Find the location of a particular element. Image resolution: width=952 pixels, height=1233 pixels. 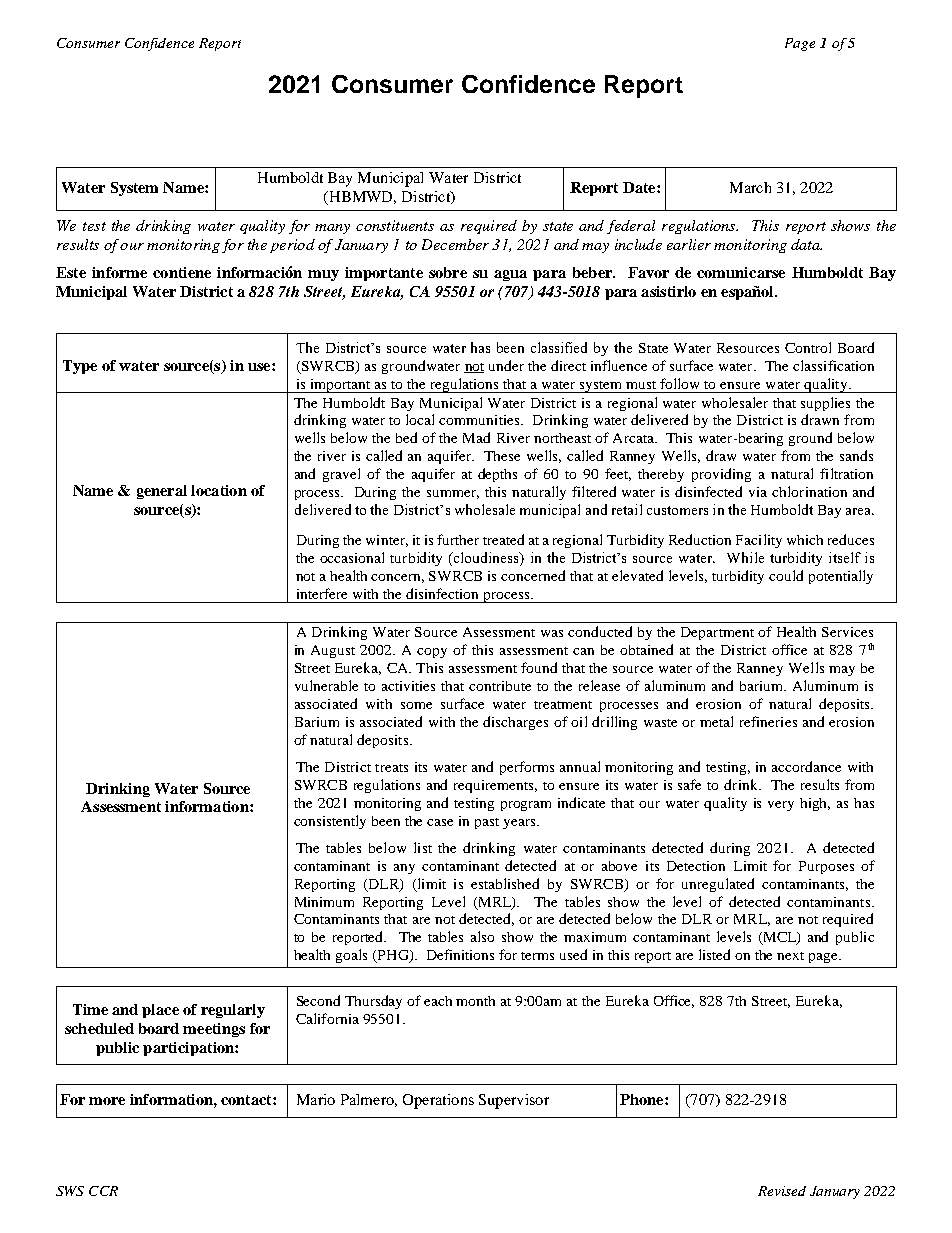

contribute is located at coordinates (500, 686).
